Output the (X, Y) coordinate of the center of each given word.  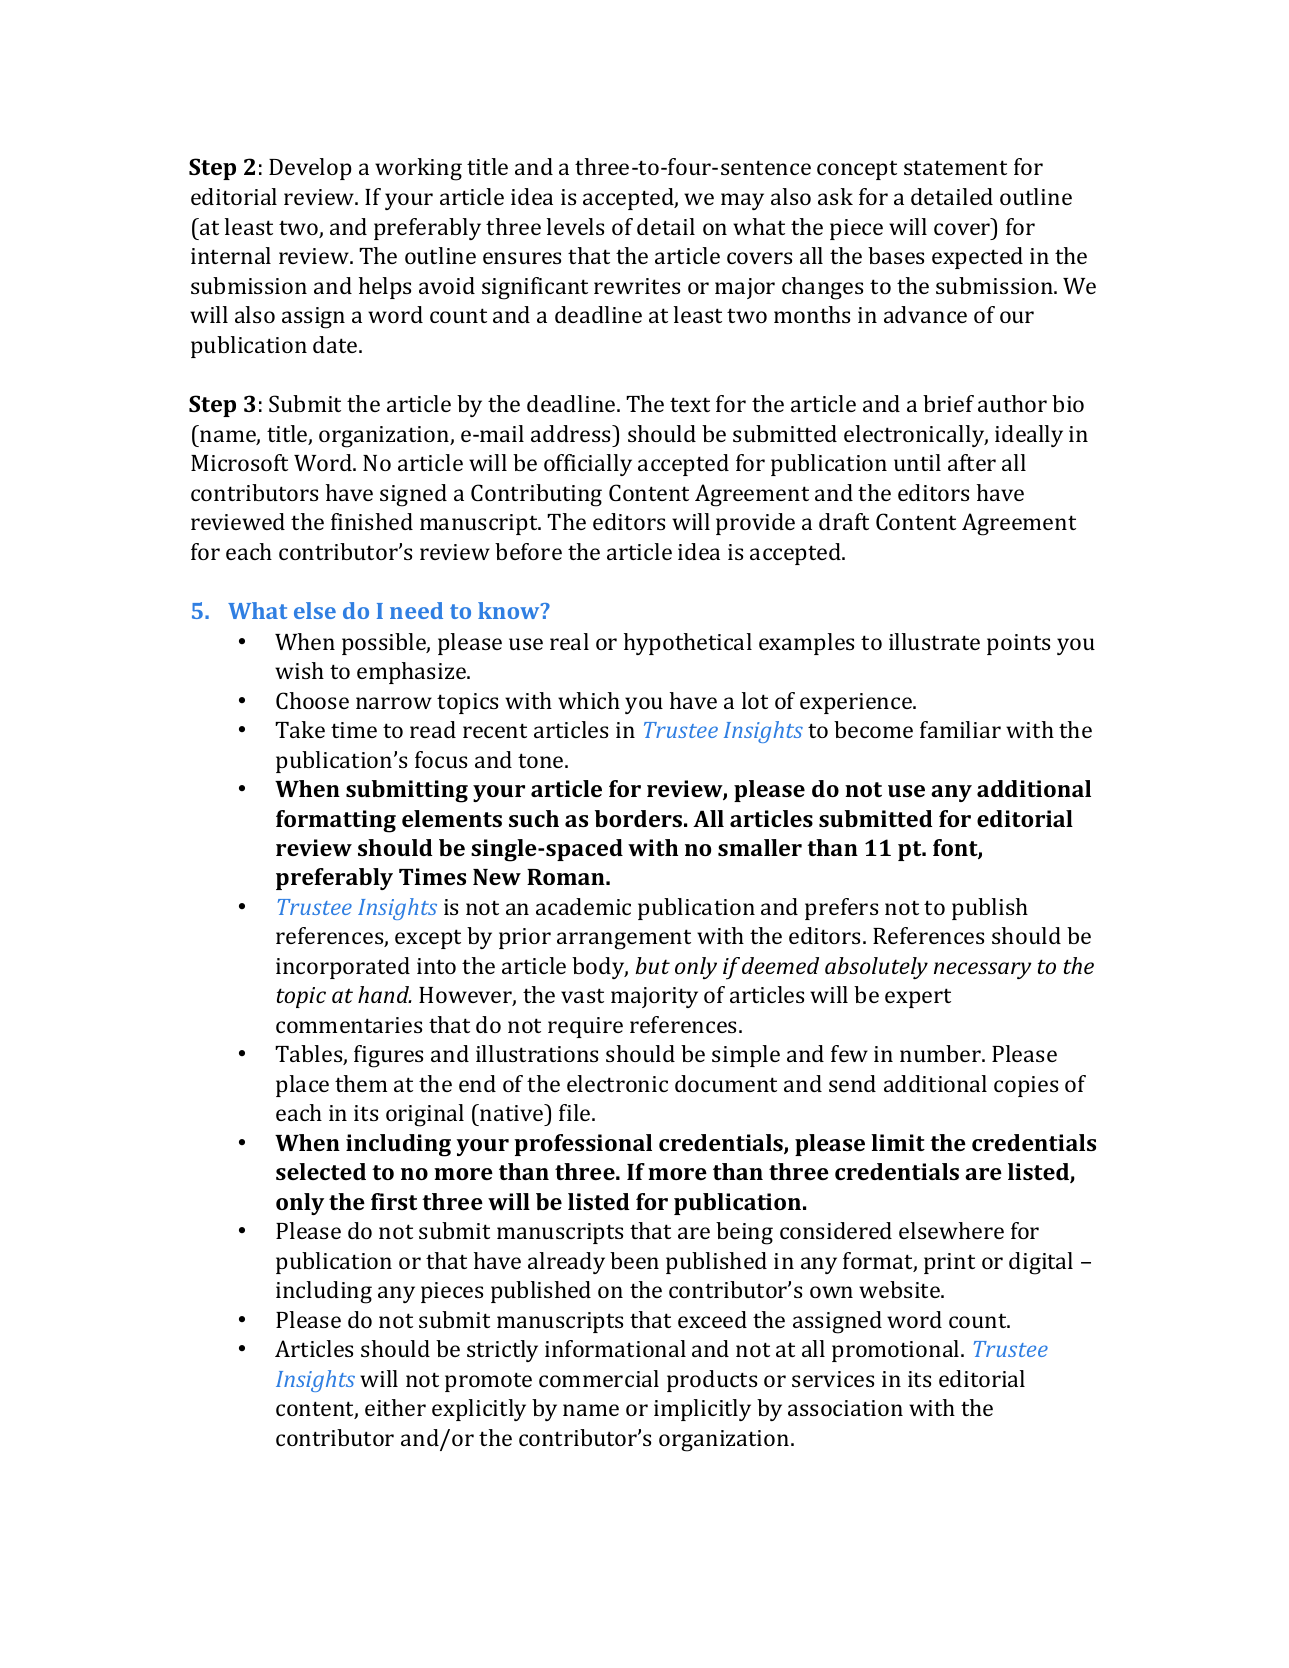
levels (575, 226)
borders (638, 818)
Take (300, 729)
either (395, 1407)
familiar (960, 729)
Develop (310, 169)
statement (955, 167)
